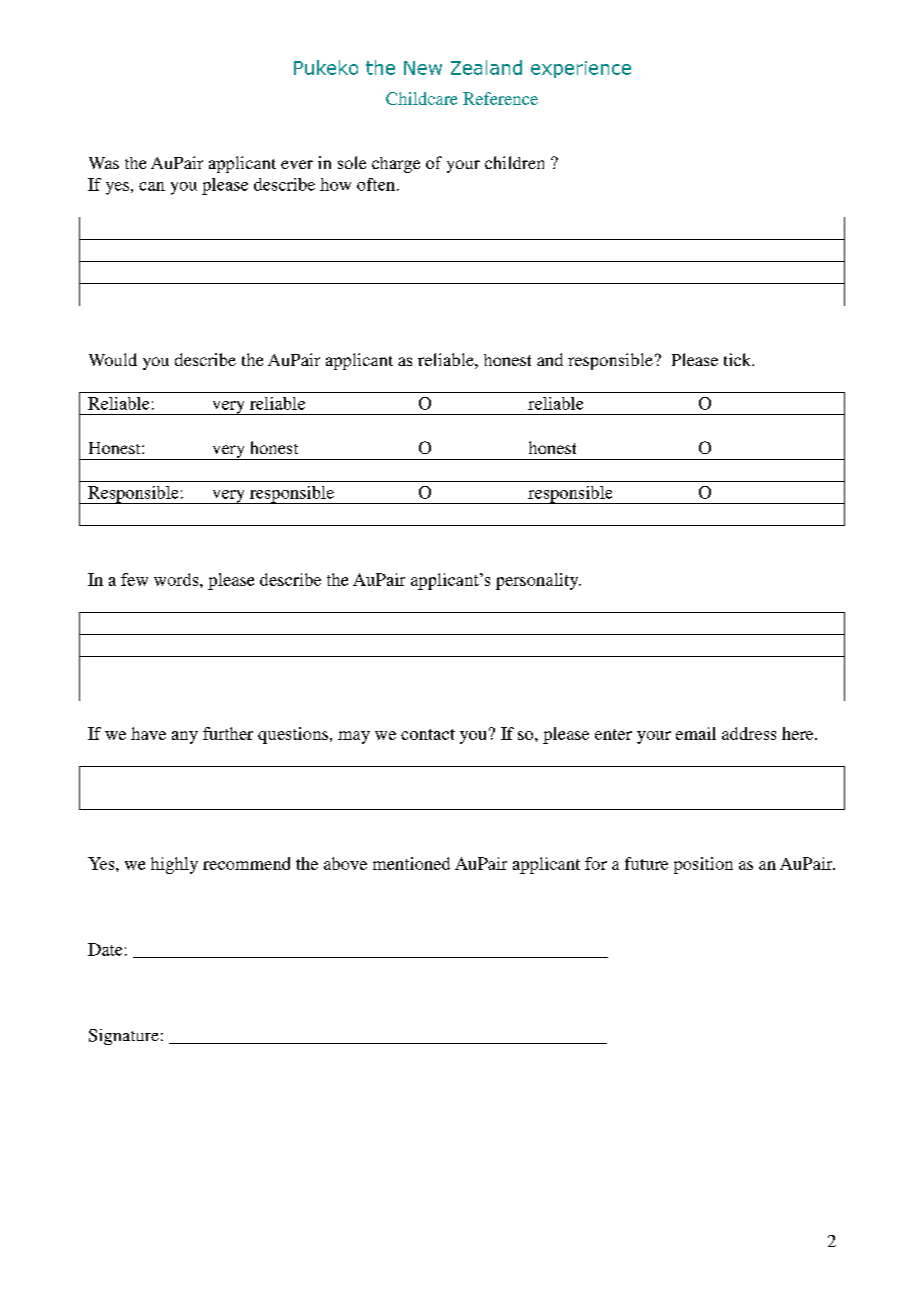 The image size is (924, 1308). I want to click on Was, so click(104, 163).
